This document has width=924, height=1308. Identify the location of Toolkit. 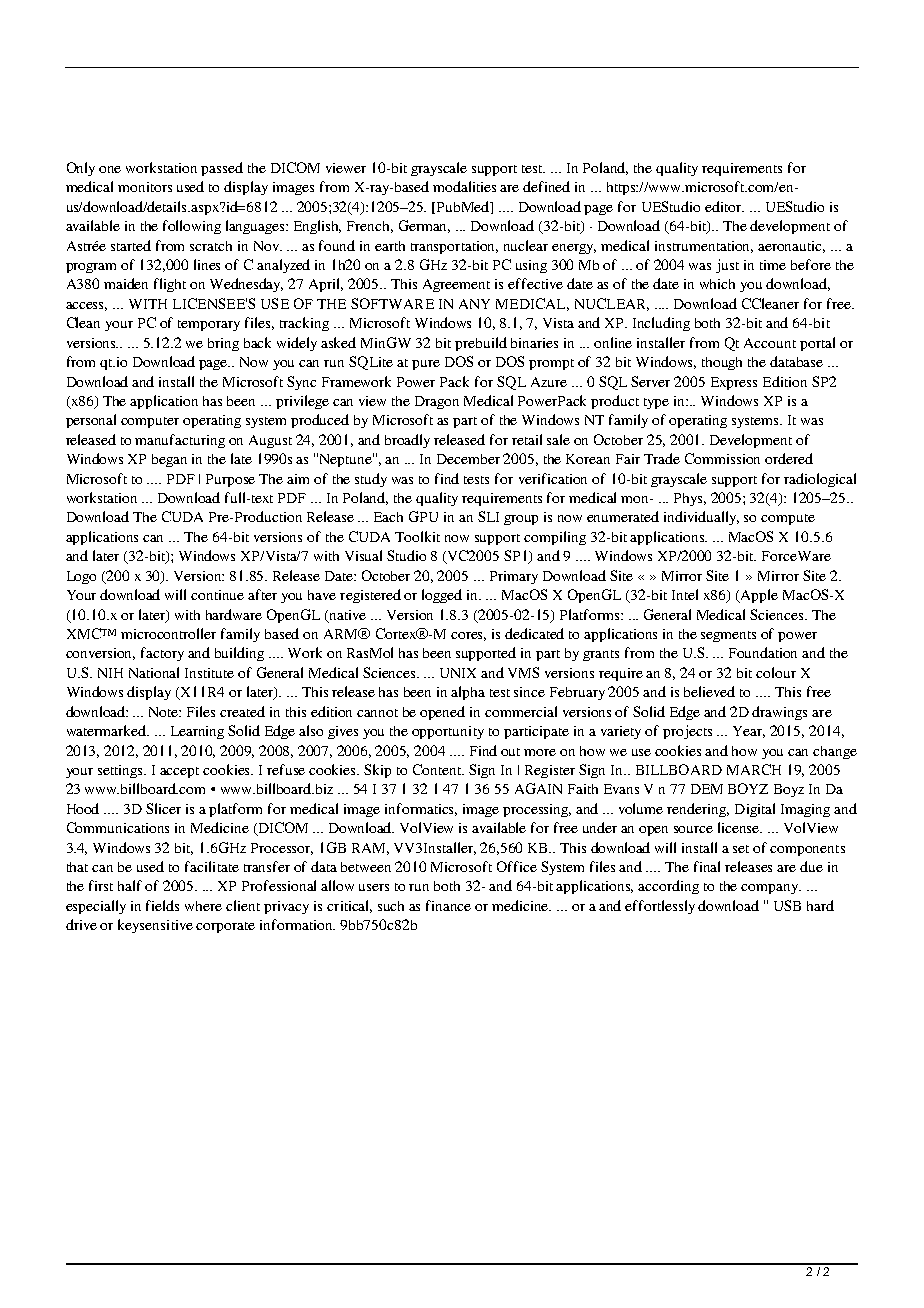
(417, 536).
